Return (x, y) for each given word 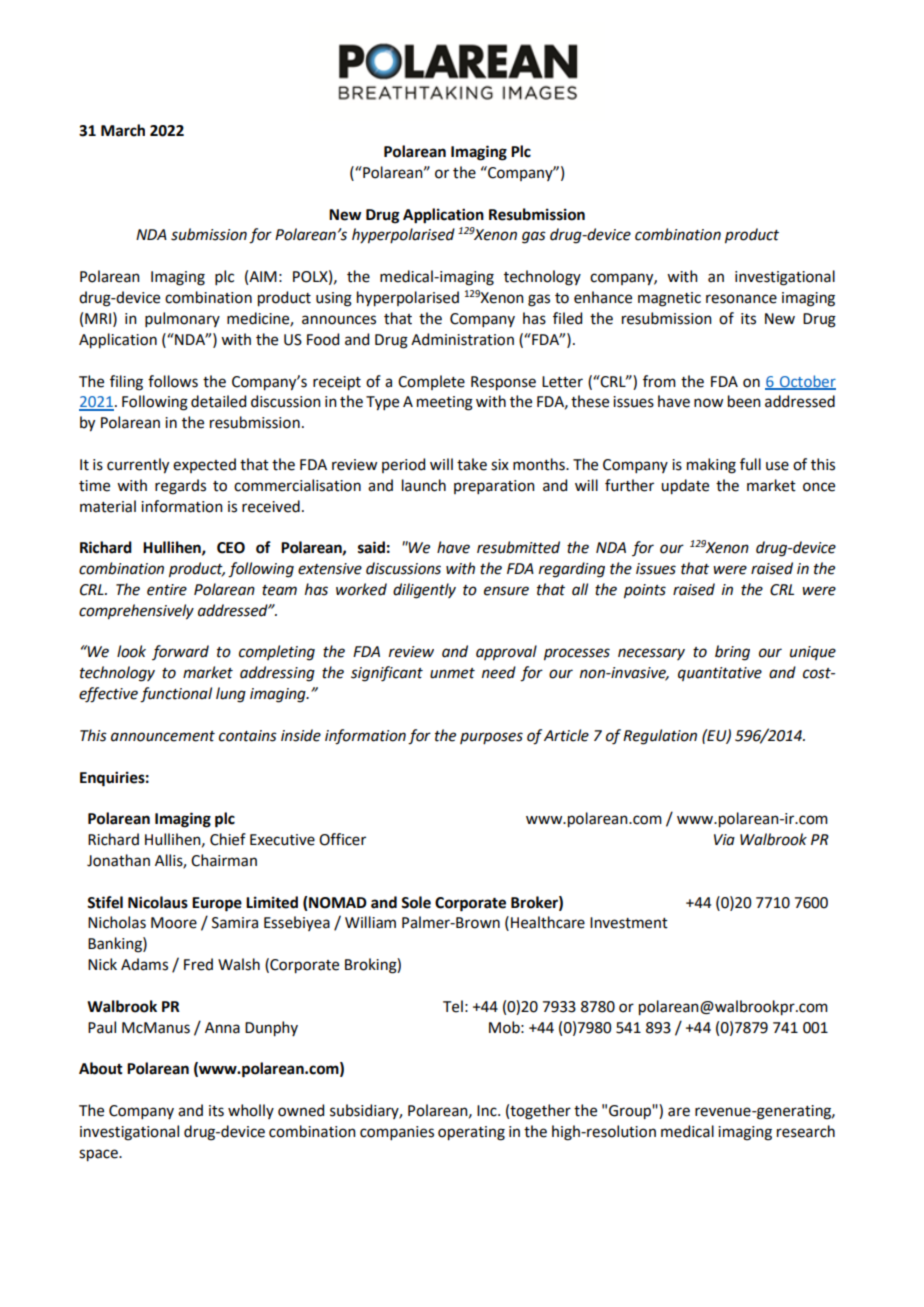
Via (724, 840)
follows (173, 381)
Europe (217, 904)
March (123, 130)
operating (471, 1133)
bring (732, 653)
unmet (452, 673)
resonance (741, 299)
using (334, 299)
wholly (251, 1111)
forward (180, 652)
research (806, 1131)
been (744, 401)
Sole (416, 902)
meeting (445, 403)
